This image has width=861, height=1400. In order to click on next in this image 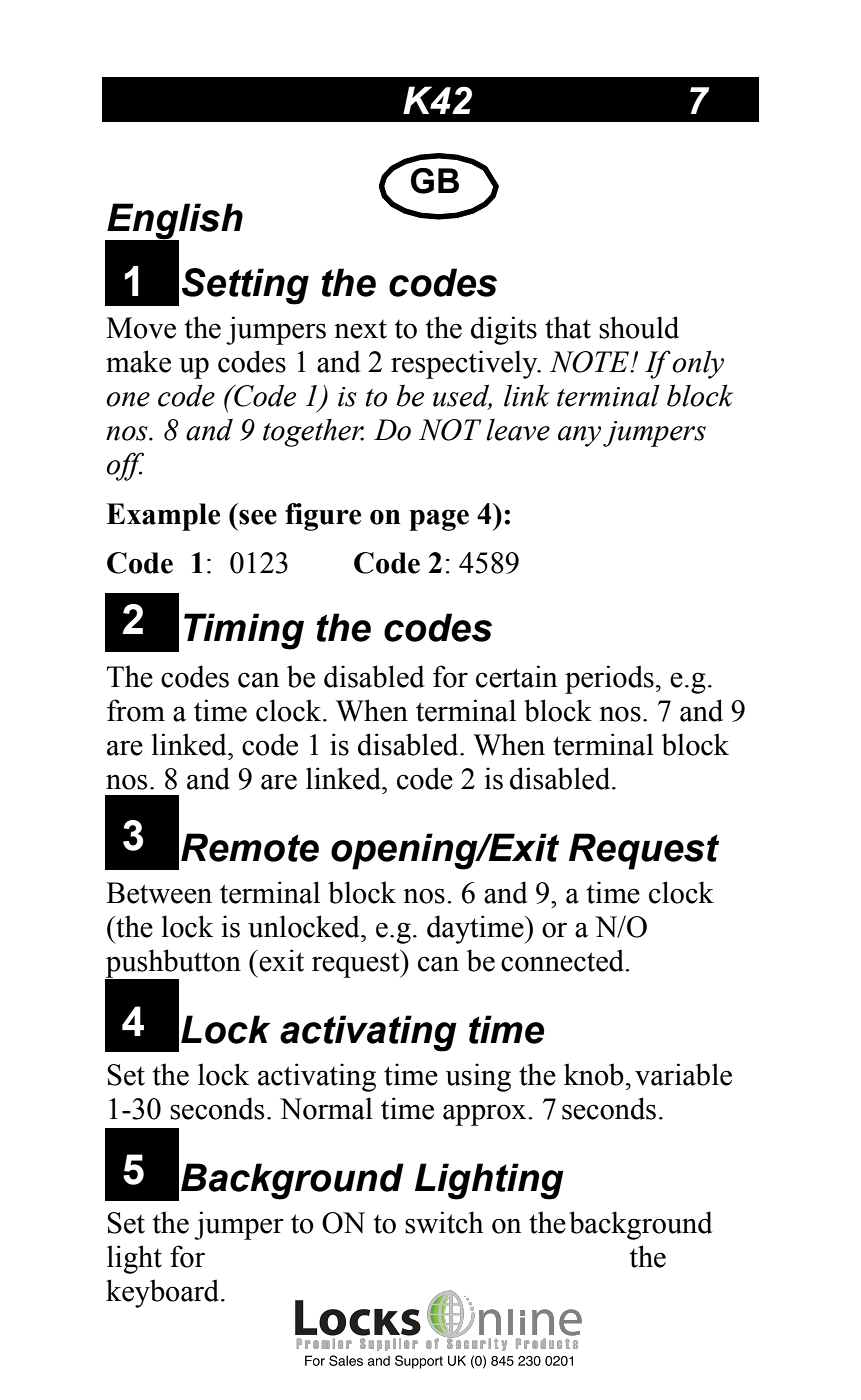, I will do `click(360, 329)`.
